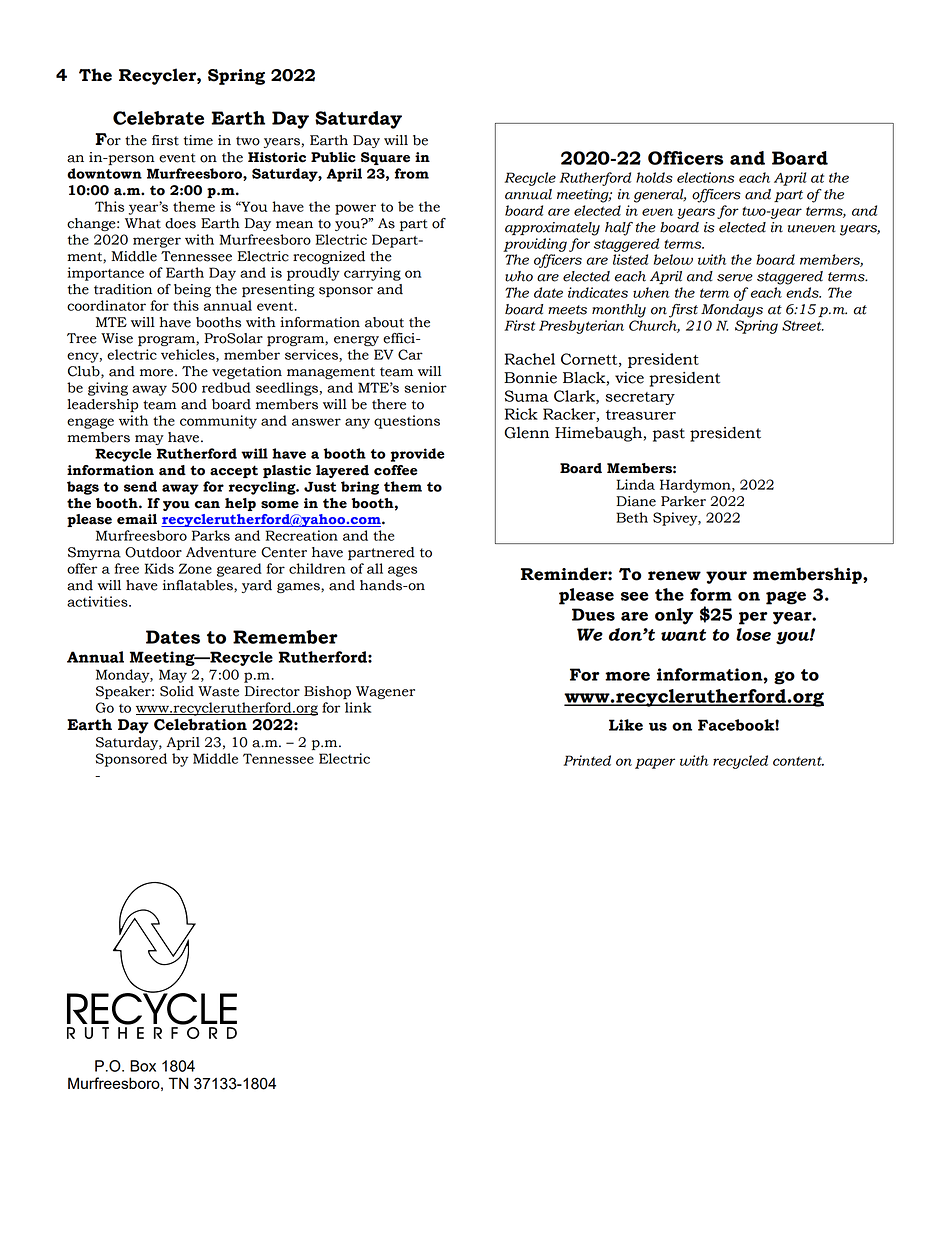 This screenshot has height=1233, width=952. What do you see at coordinates (655, 763) in the screenshot?
I see `paper` at bounding box center [655, 763].
